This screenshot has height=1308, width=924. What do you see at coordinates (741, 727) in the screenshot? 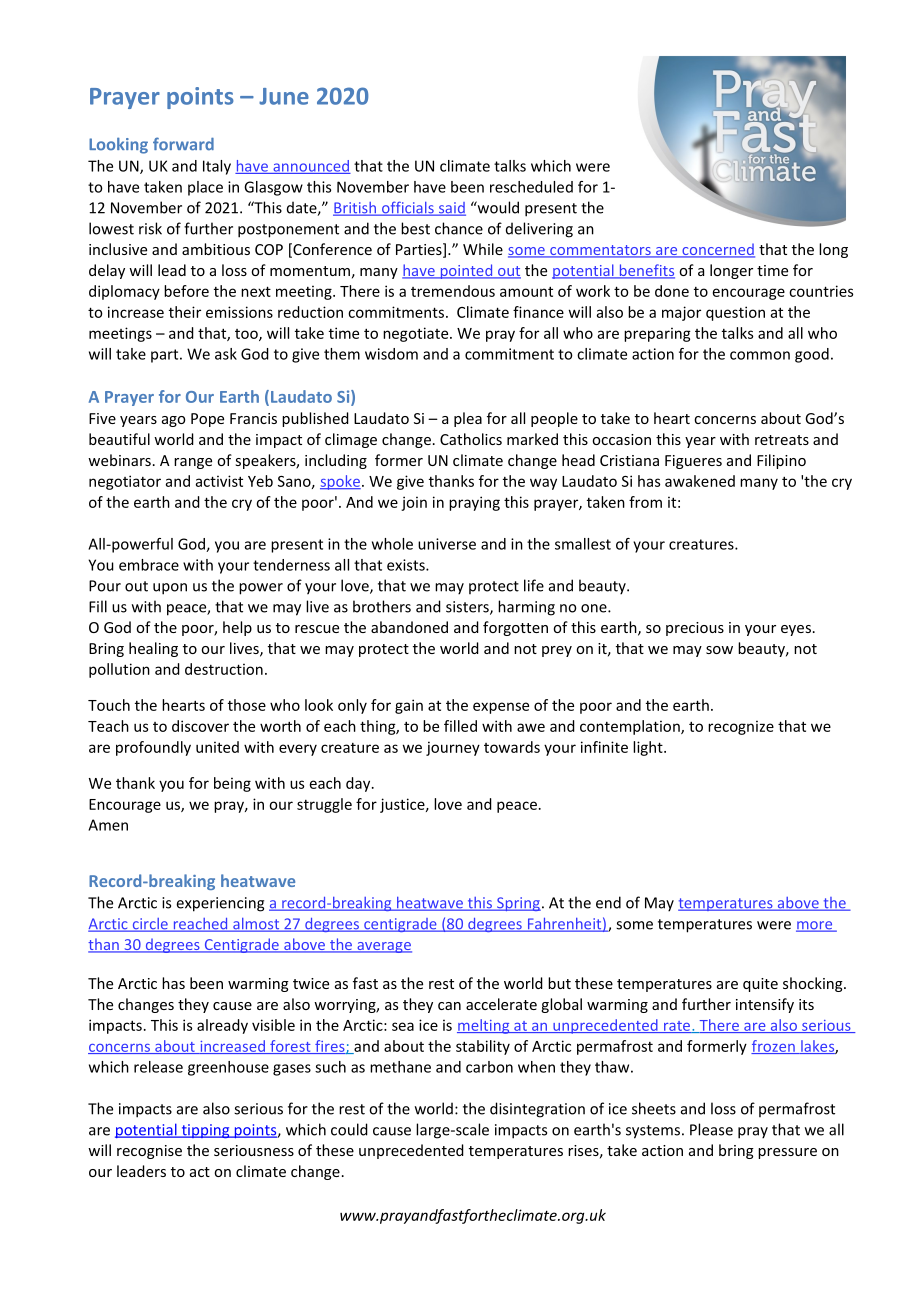
I see `recognize` at bounding box center [741, 727].
